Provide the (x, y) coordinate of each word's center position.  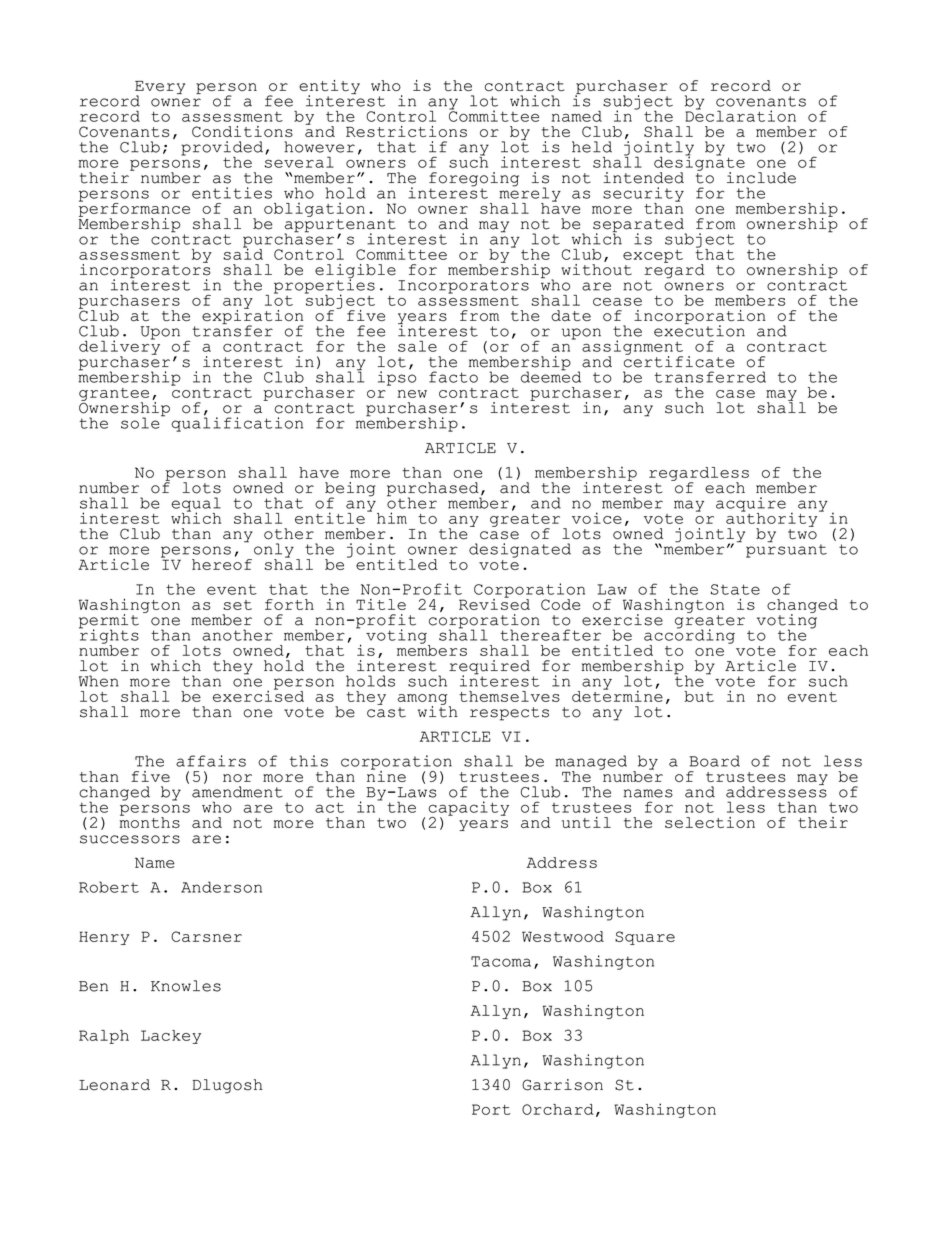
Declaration (740, 115)
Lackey (171, 1037)
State (735, 589)
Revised (494, 603)
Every (160, 88)
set (237, 605)
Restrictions (406, 131)
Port (491, 1109)
